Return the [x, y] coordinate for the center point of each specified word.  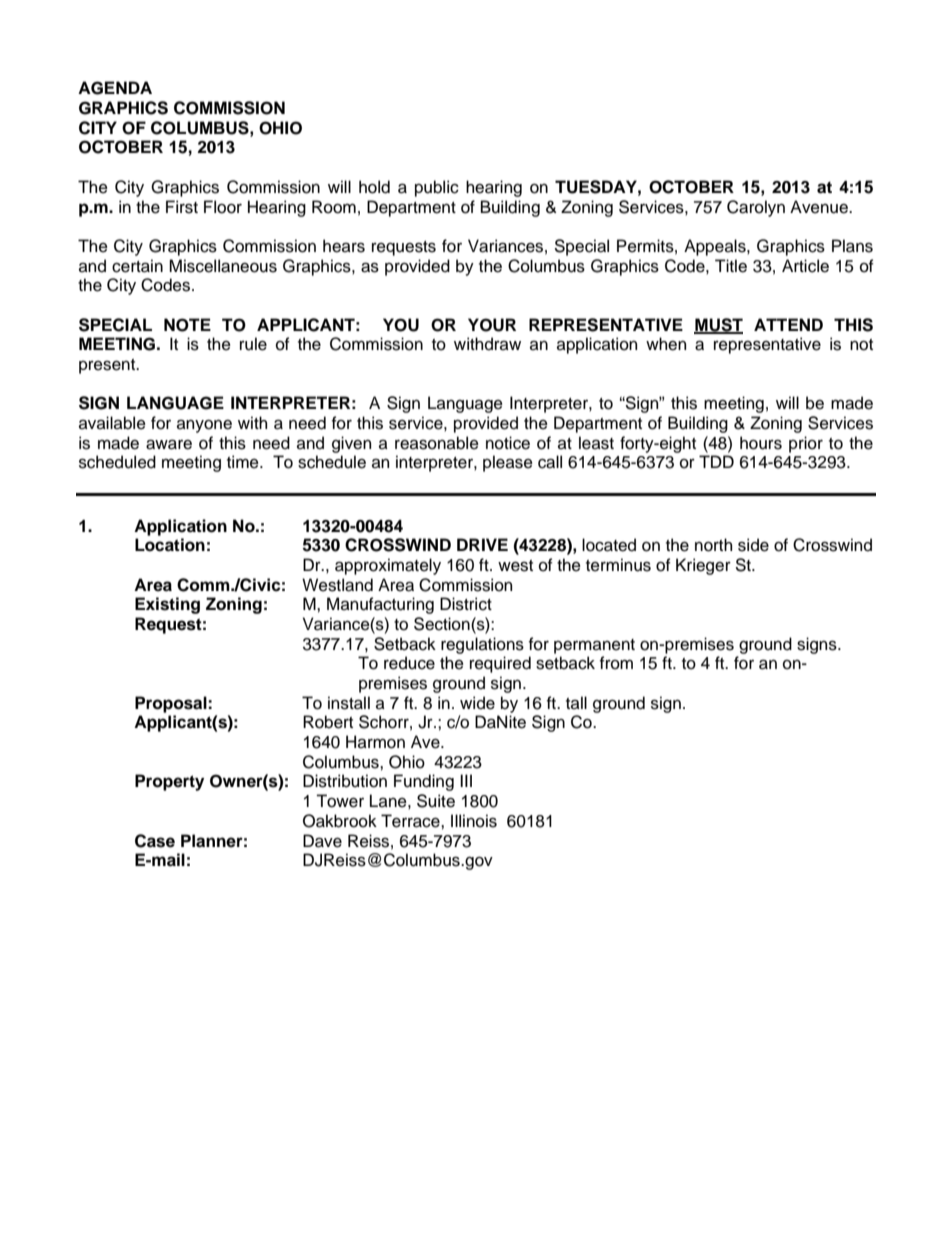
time [244, 462]
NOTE [187, 325]
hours [761, 443]
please [508, 463]
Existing [167, 605]
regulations [482, 645]
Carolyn [756, 208]
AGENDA [115, 88]
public [437, 188]
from [616, 663]
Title [731, 266]
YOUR [492, 325]
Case [155, 841]
